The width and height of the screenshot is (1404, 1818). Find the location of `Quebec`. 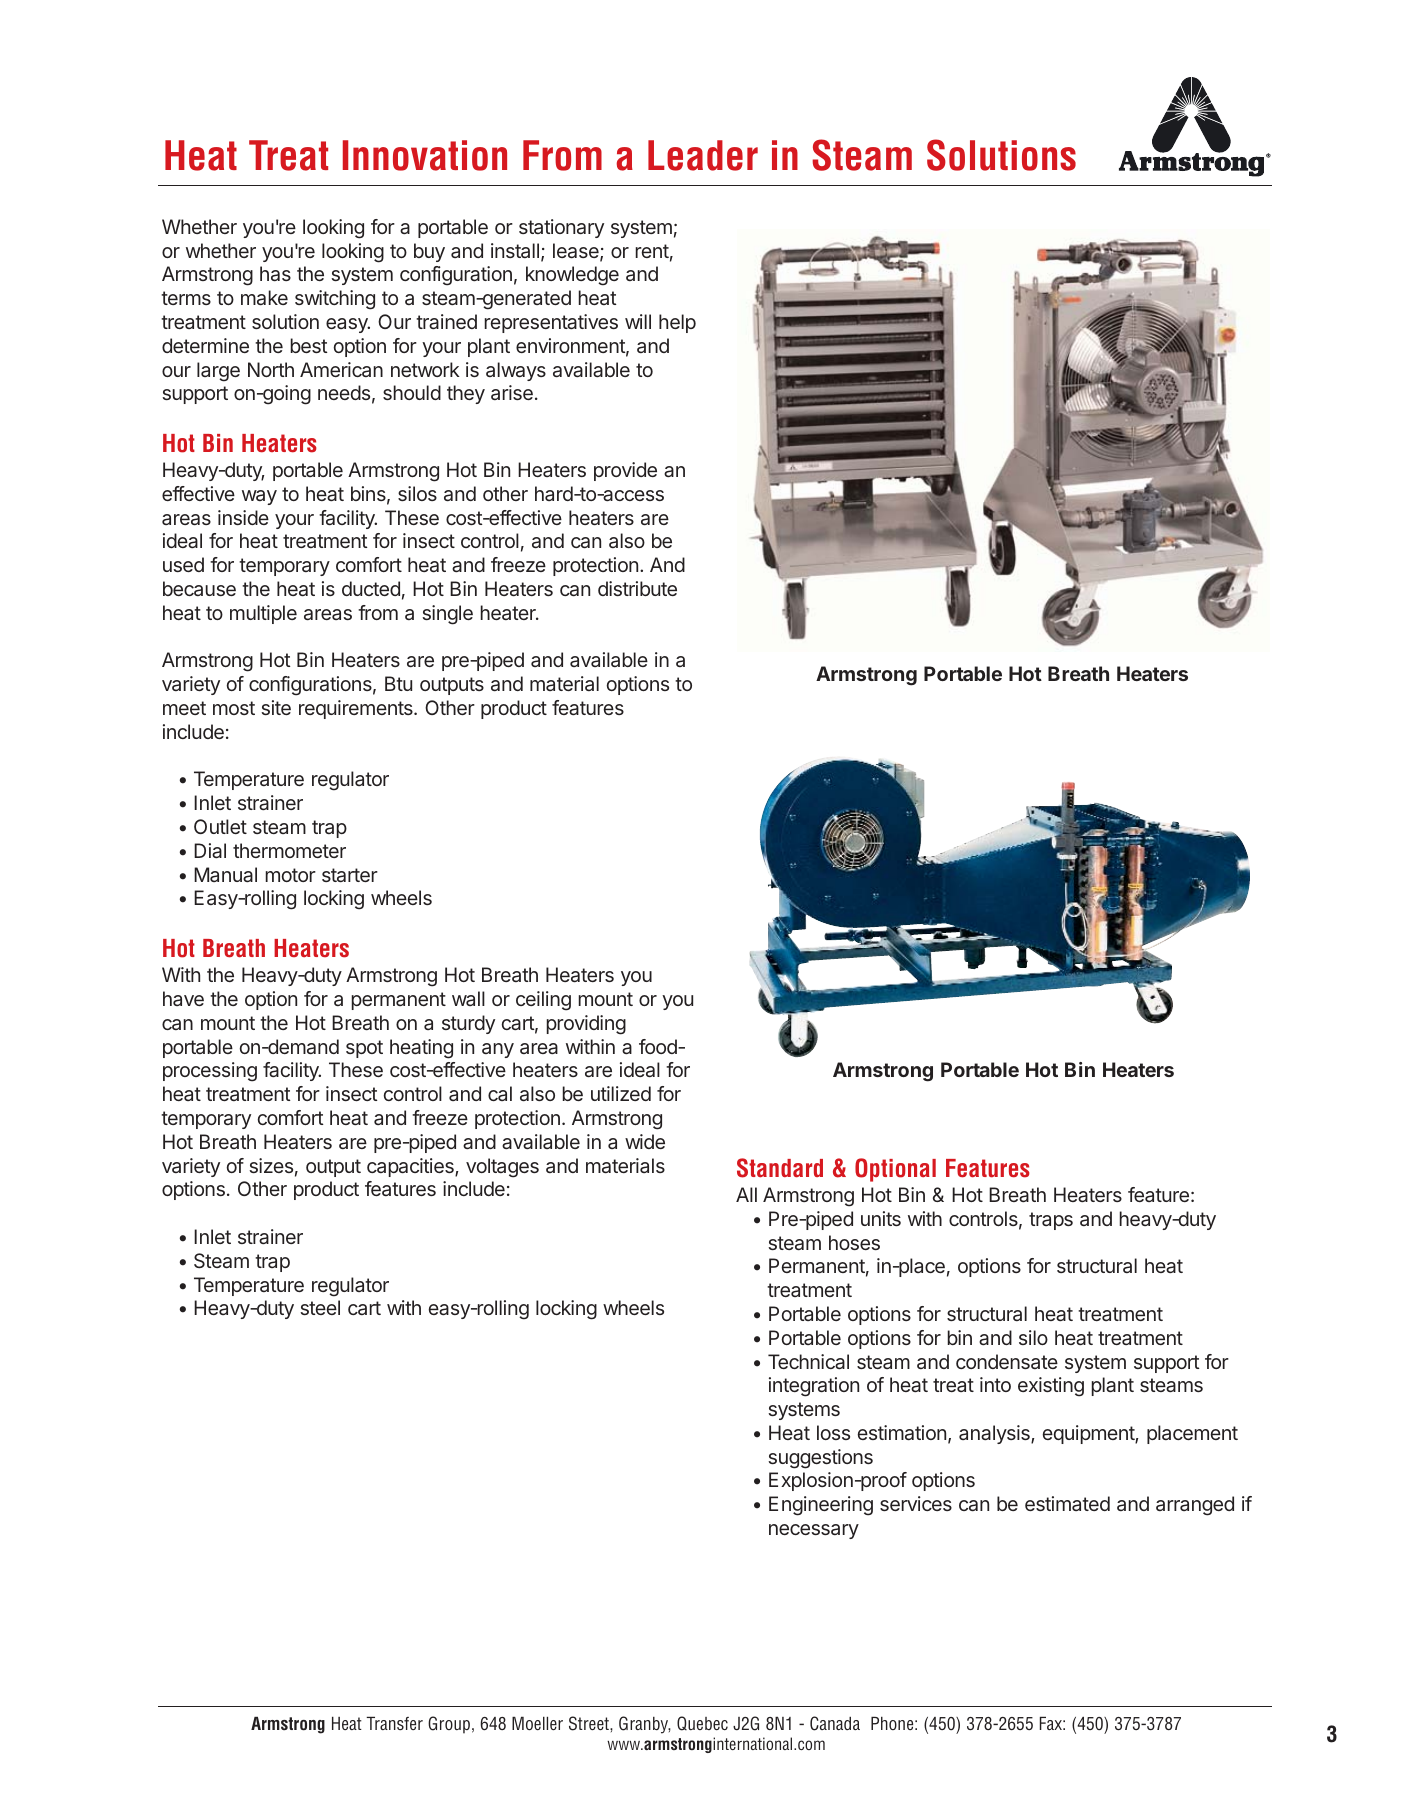

Quebec is located at coordinates (702, 1723).
